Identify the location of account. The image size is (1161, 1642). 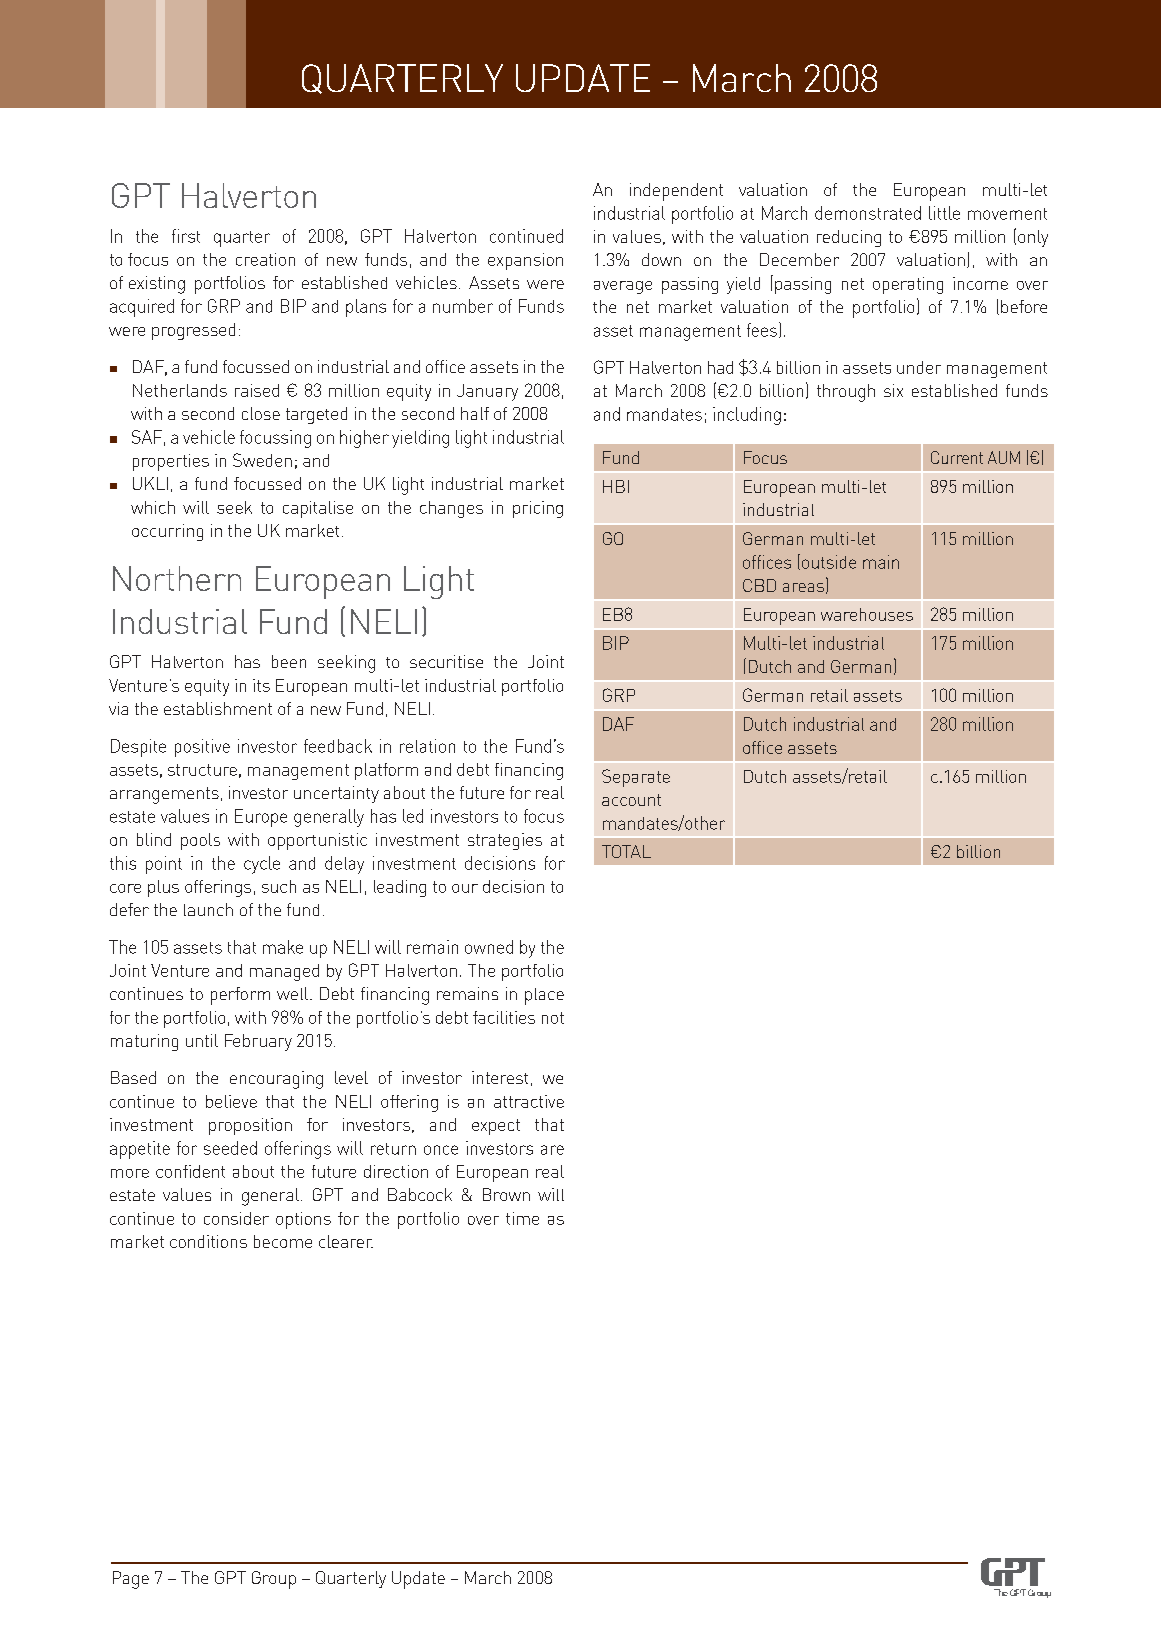
(631, 800).
